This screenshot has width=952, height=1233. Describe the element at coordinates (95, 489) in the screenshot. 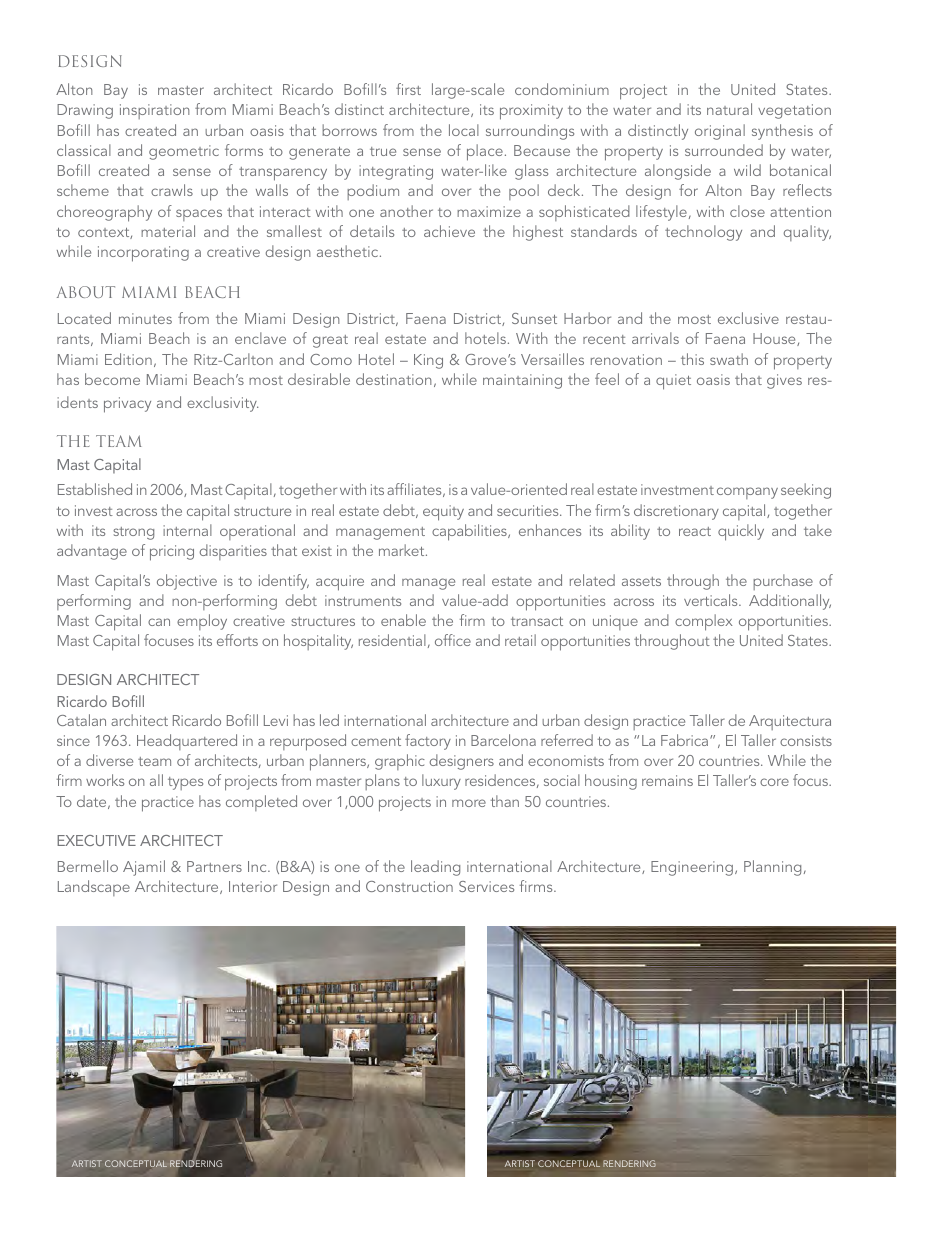

I see `Established` at that location.
